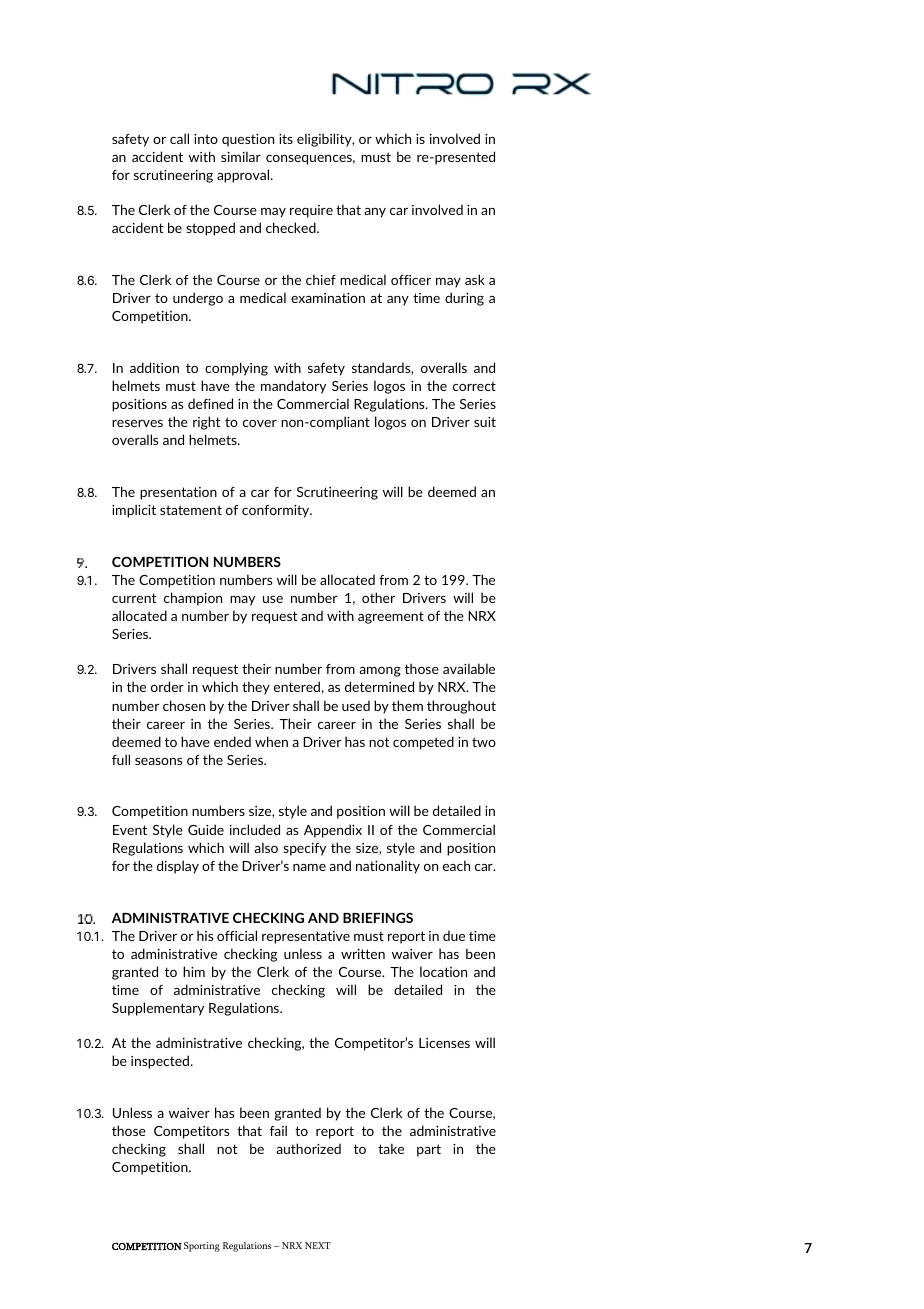 Image resolution: width=924 pixels, height=1309 pixels. What do you see at coordinates (456, 865) in the screenshot?
I see `each` at bounding box center [456, 865].
